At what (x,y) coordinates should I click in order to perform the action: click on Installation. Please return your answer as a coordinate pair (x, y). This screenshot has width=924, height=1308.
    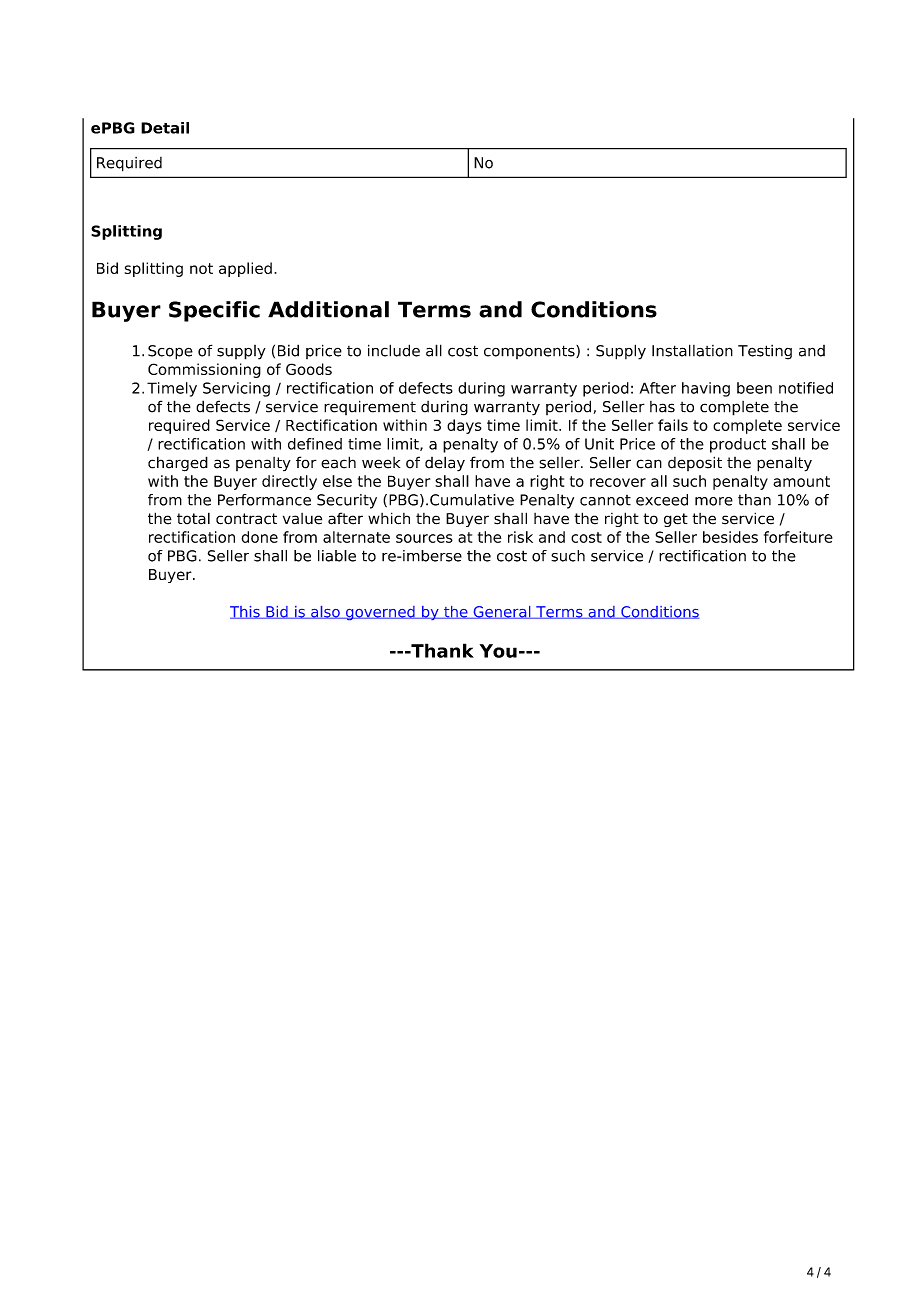
    Looking at the image, I should click on (692, 350).
